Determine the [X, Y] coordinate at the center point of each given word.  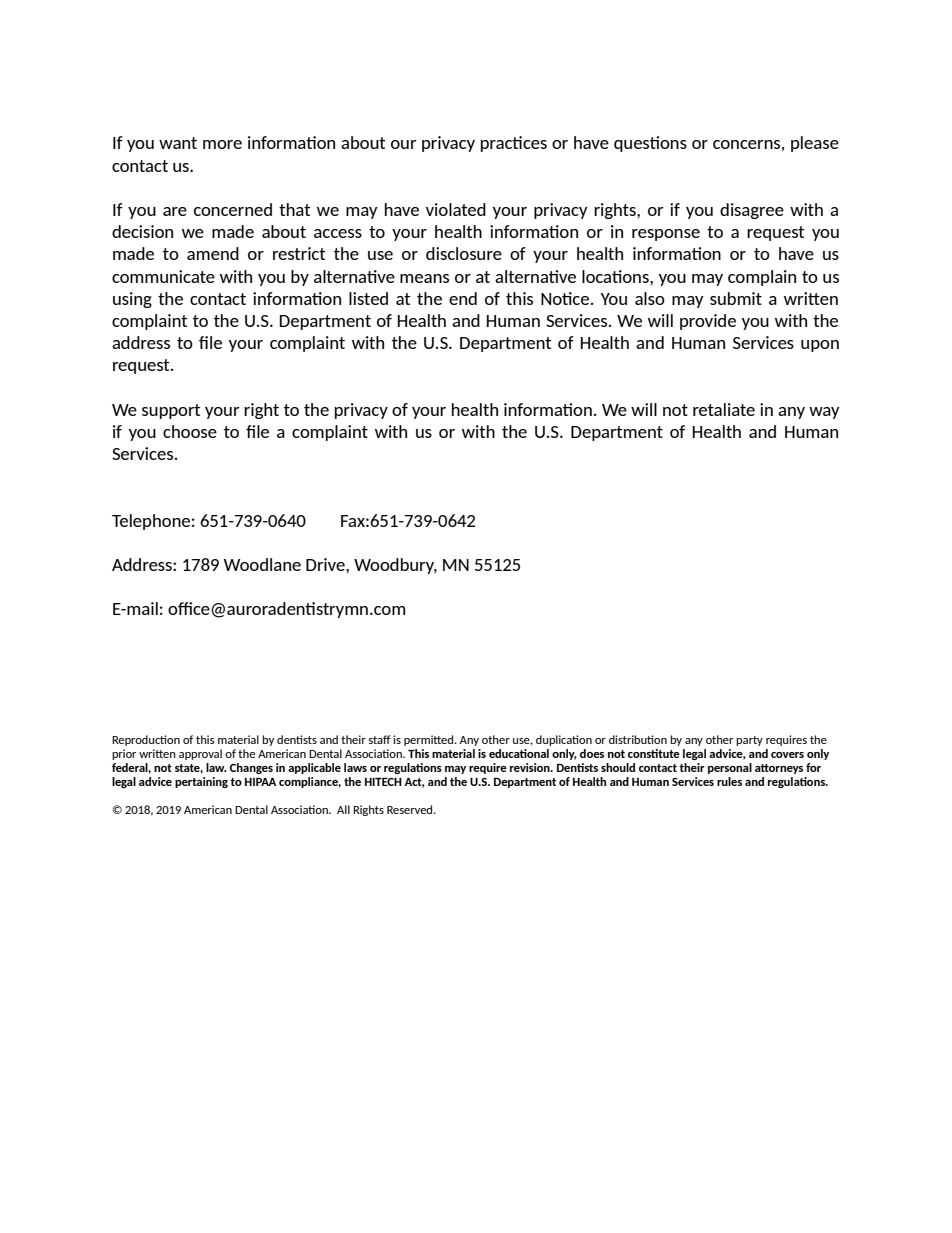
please [815, 144]
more [222, 144]
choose [190, 431]
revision [531, 767]
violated [456, 209]
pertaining [201, 782]
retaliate [724, 409]
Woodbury [395, 566]
